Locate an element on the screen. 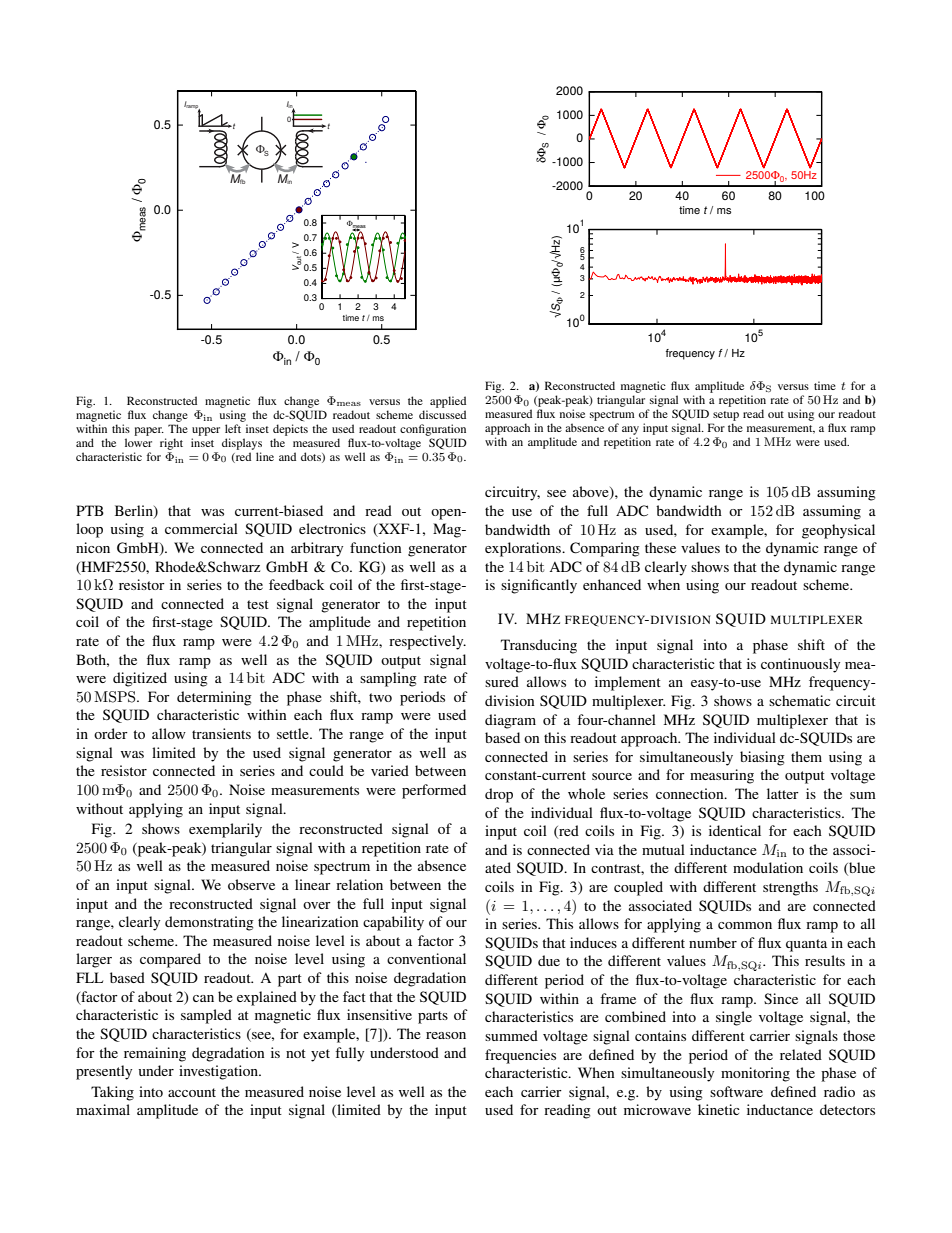 The height and width of the screenshot is (1233, 952). upper is located at coordinates (206, 431).
